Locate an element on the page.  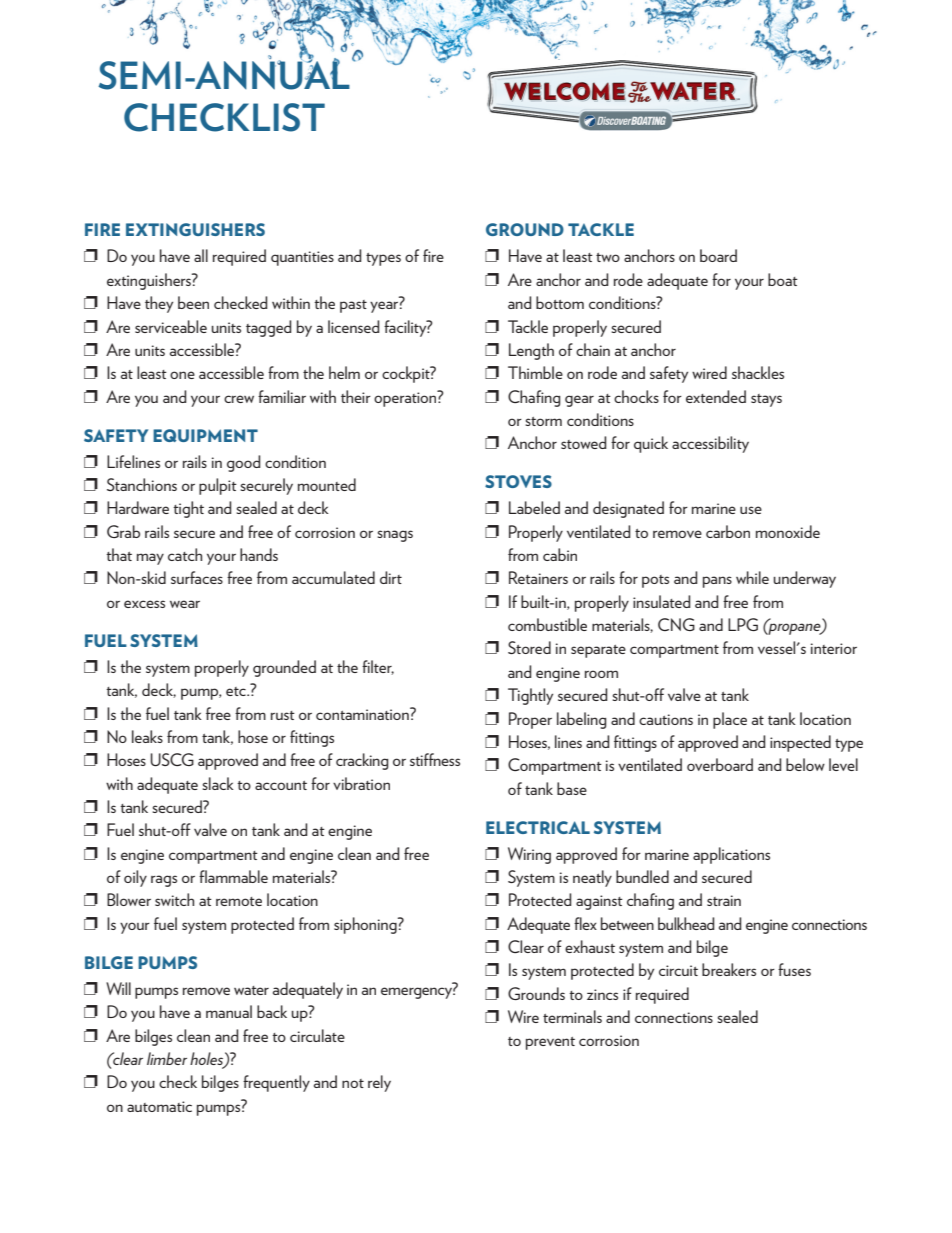
prevent is located at coordinates (550, 1043).
